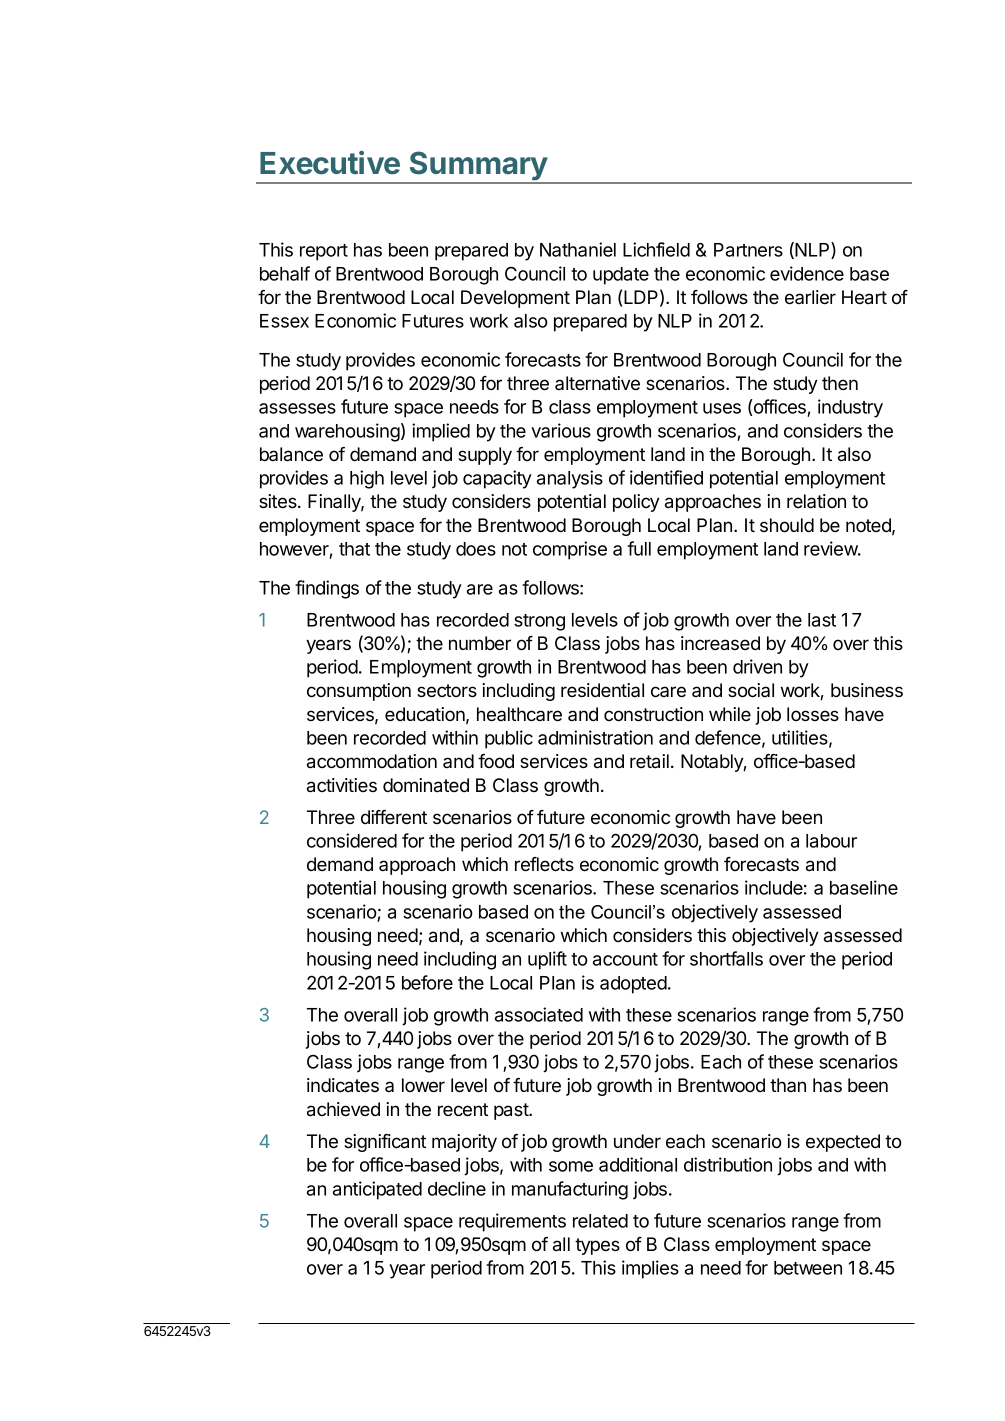 This screenshot has width=1005, height=1421. Describe the element at coordinates (359, 692) in the screenshot. I see `consumption` at that location.
